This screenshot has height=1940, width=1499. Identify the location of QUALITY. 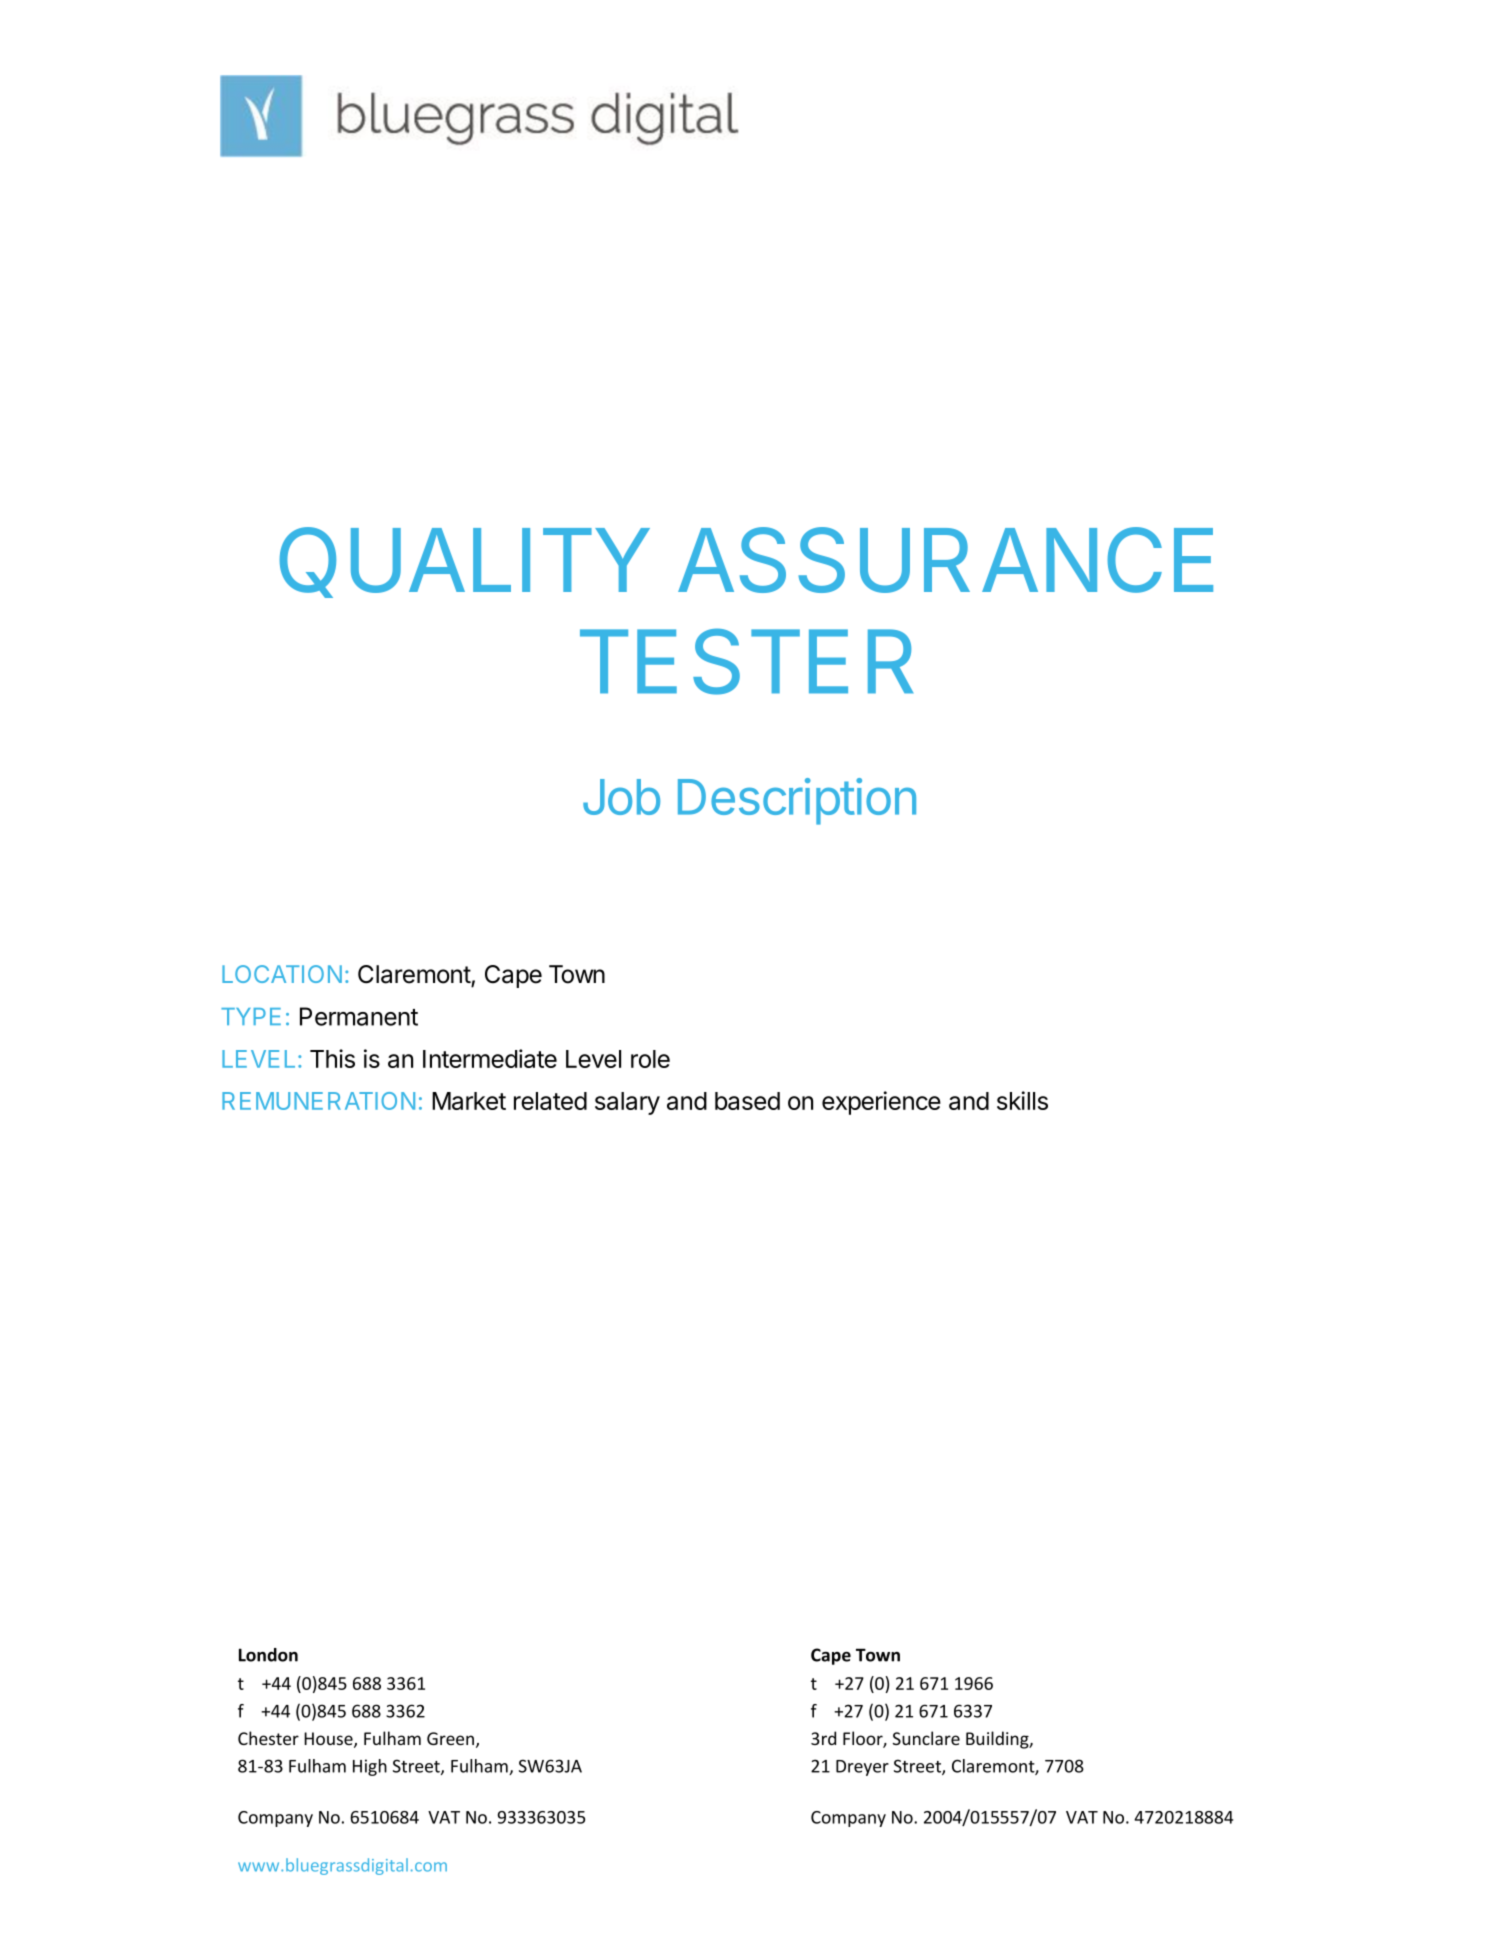
(465, 562).
